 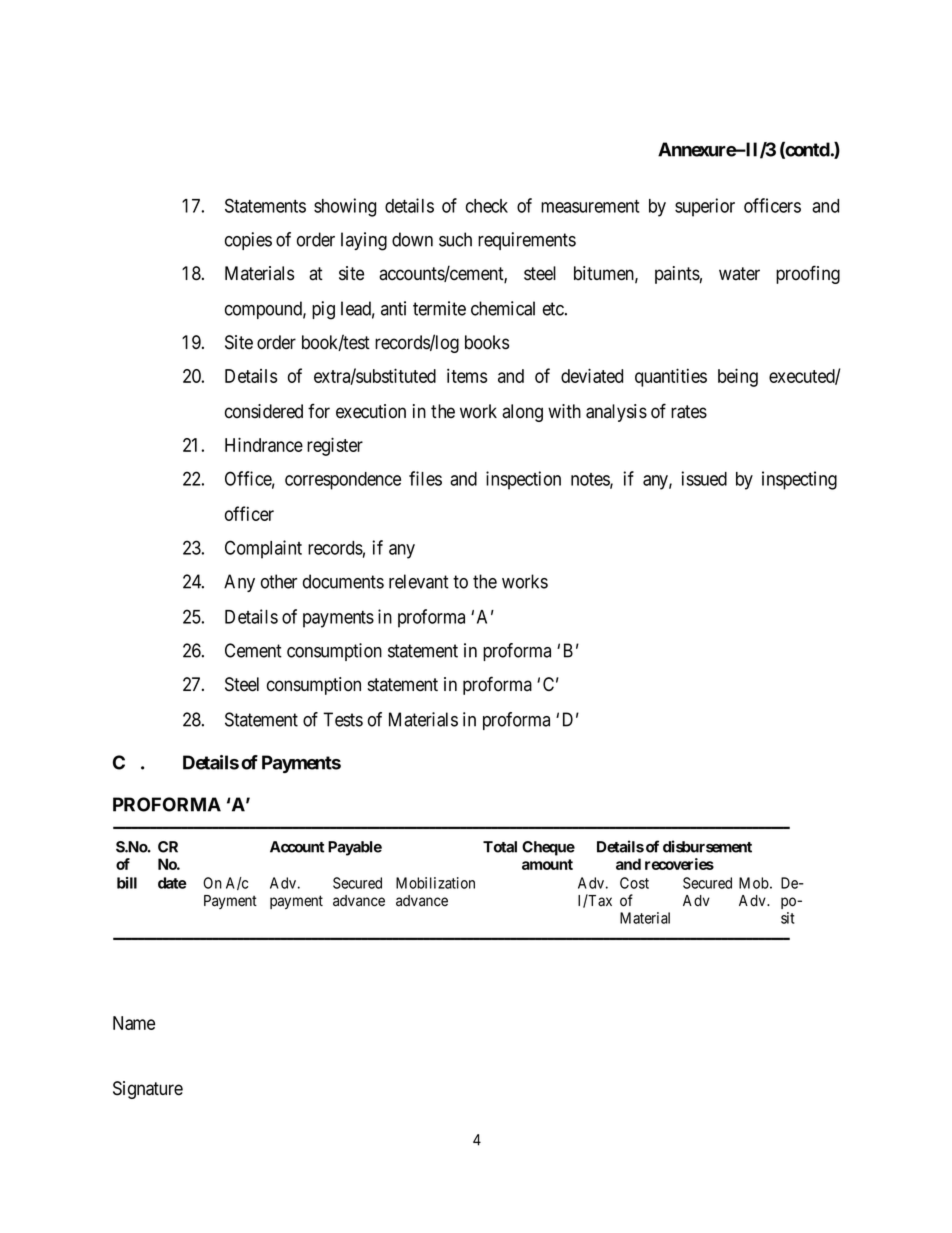 I want to click on recoveries, so click(x=679, y=864).
